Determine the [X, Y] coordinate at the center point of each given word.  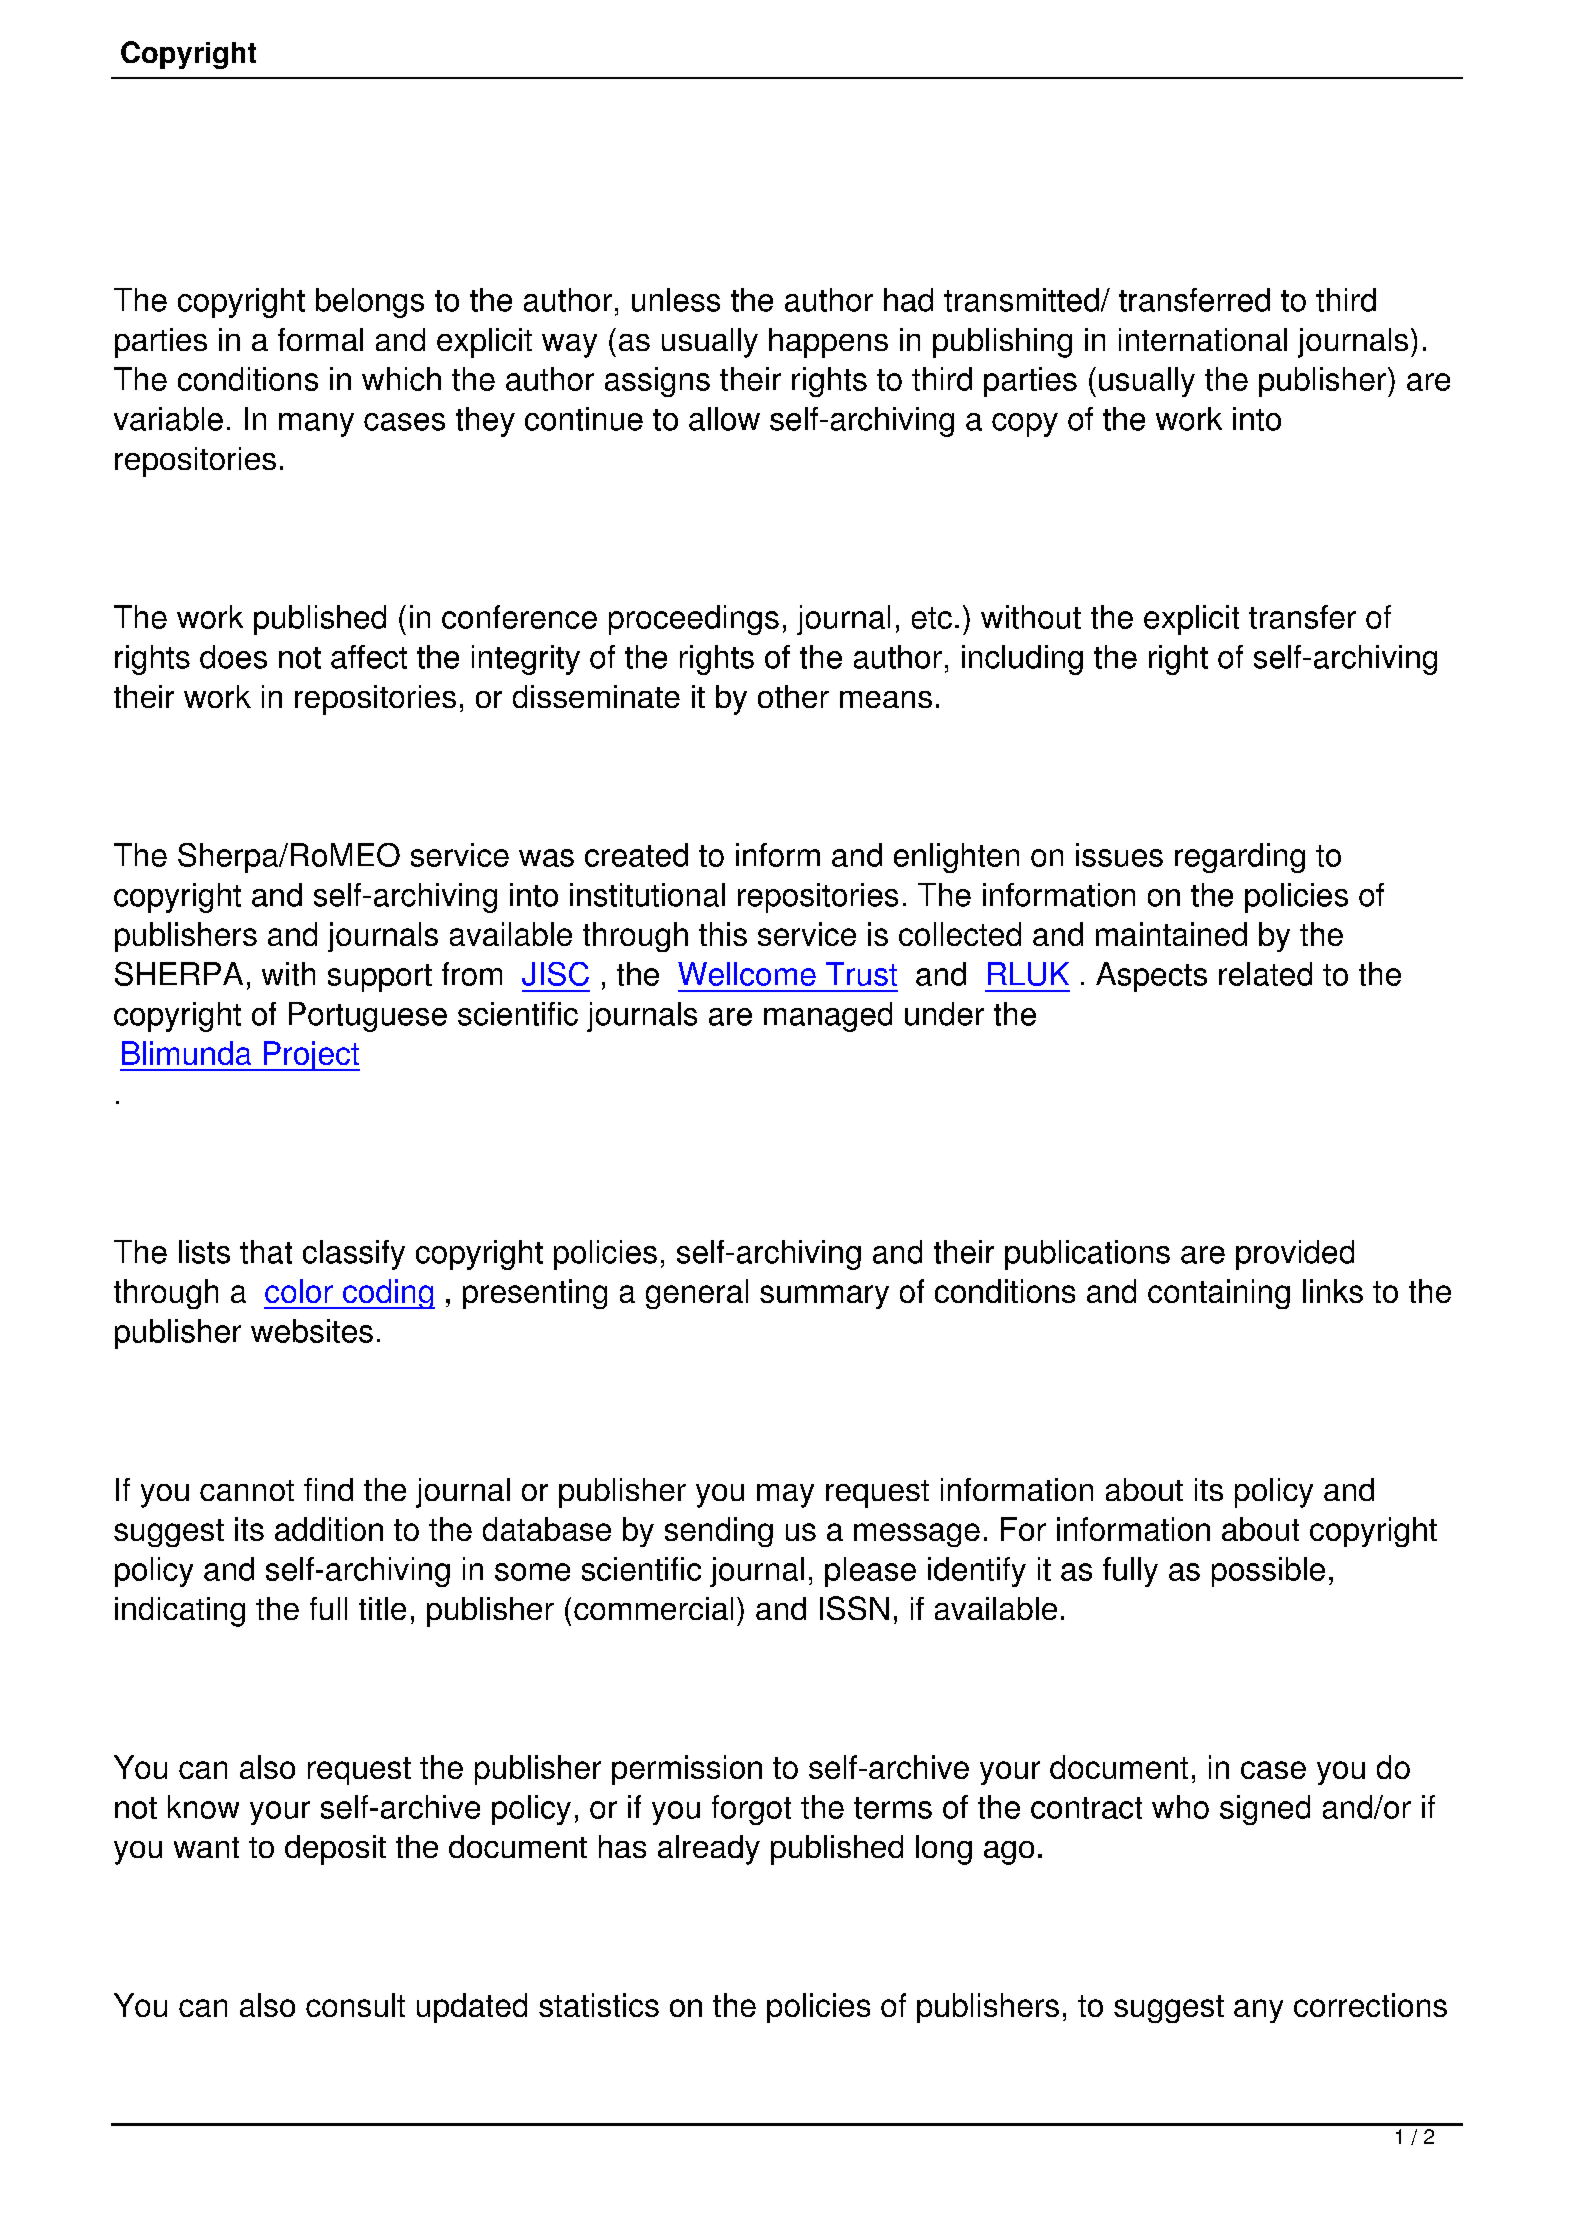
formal [320, 339]
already [709, 1850]
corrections [1370, 2005]
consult [355, 2005]
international [1203, 339]
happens [828, 343]
